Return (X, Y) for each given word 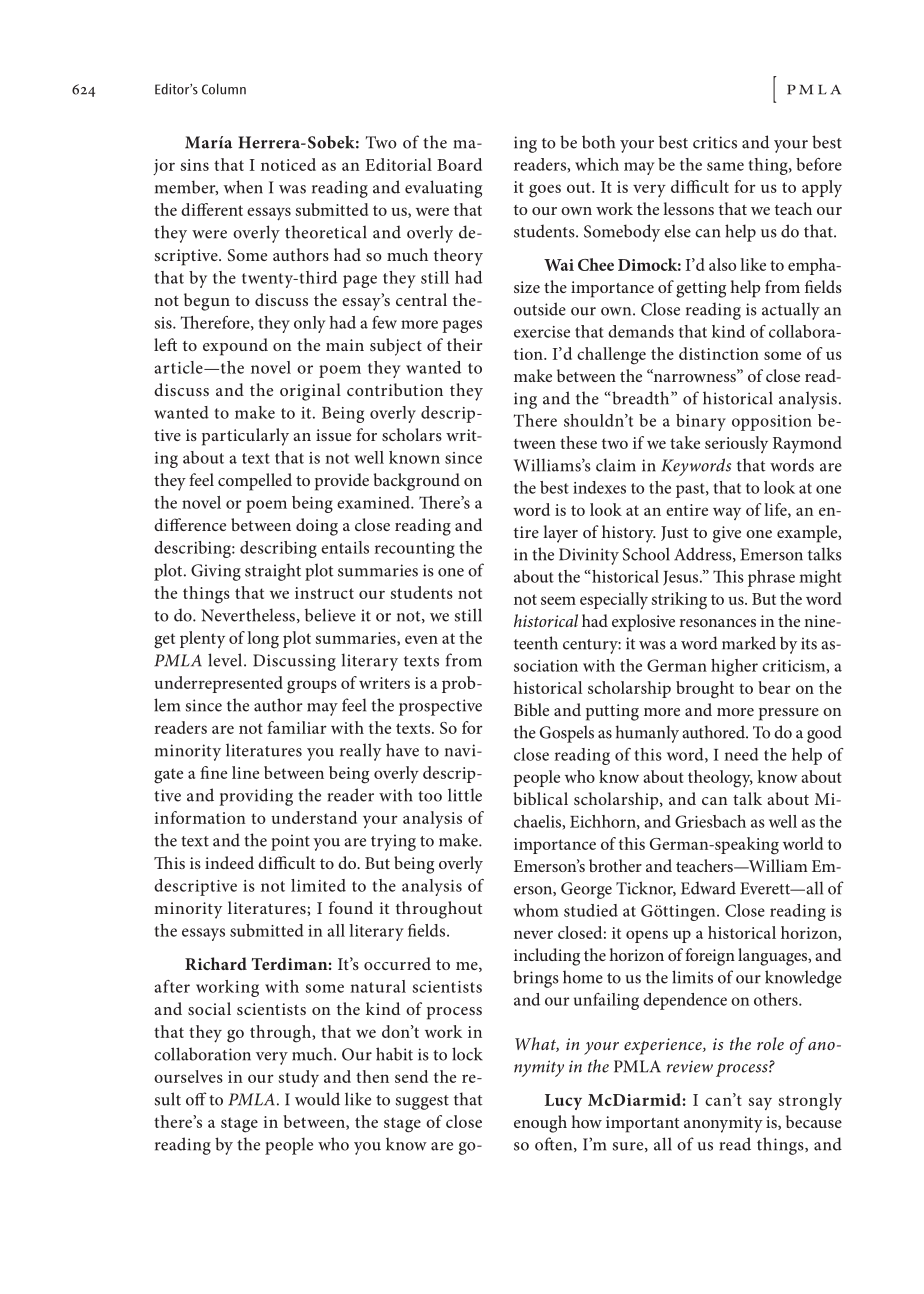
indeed (229, 862)
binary (701, 422)
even (421, 639)
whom (536, 910)
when (243, 187)
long (263, 640)
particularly (245, 437)
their (464, 344)
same (725, 166)
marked (749, 643)
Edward (708, 888)
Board (459, 164)
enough (540, 1124)
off (196, 1099)
